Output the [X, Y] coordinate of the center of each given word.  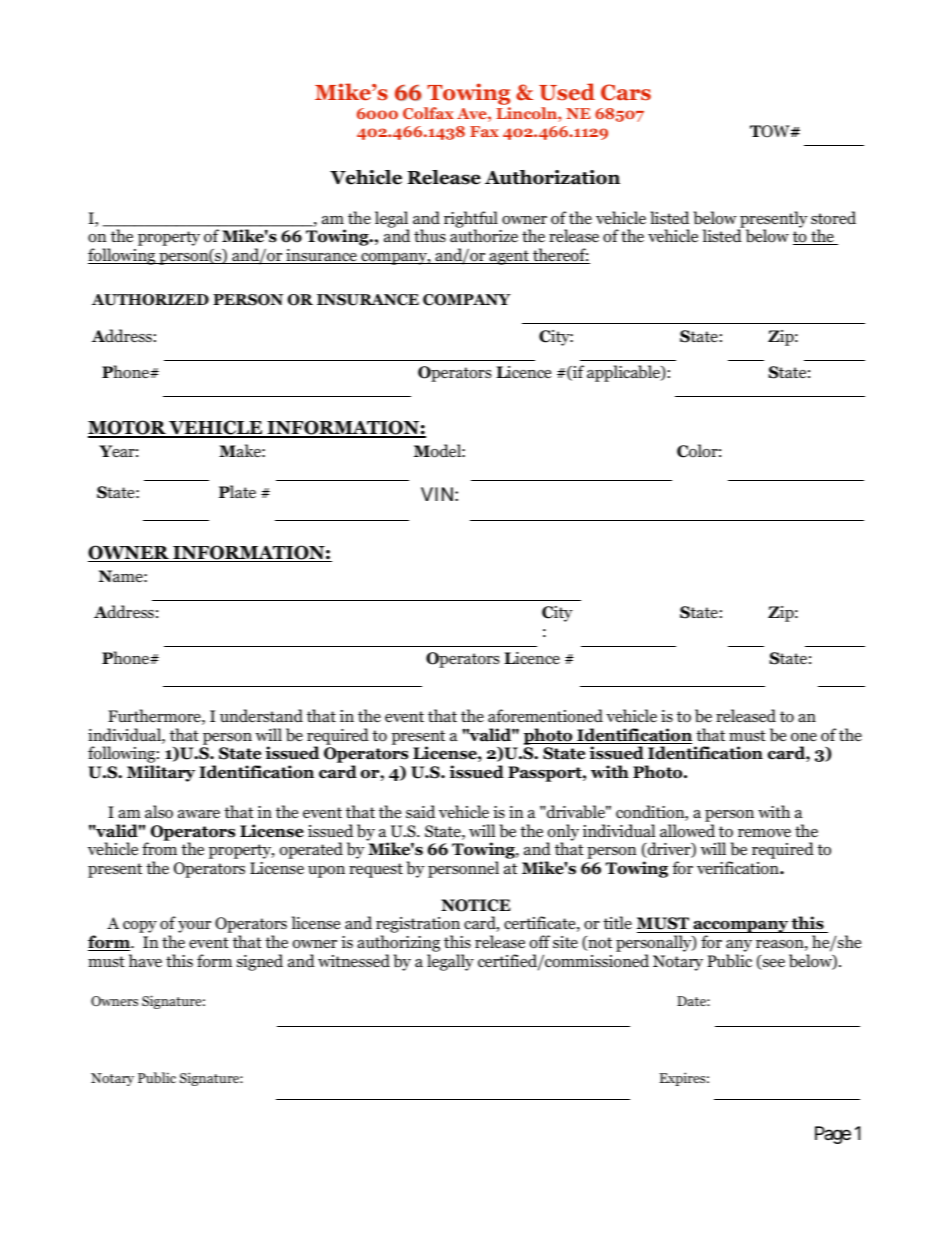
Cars [626, 92]
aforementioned [545, 716]
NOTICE [475, 905]
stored [833, 218]
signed [260, 962]
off [540, 942]
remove [764, 833]
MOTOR [128, 429]
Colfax [428, 113]
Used [567, 92]
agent [509, 257]
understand [261, 716]
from [159, 849]
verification [739, 868]
